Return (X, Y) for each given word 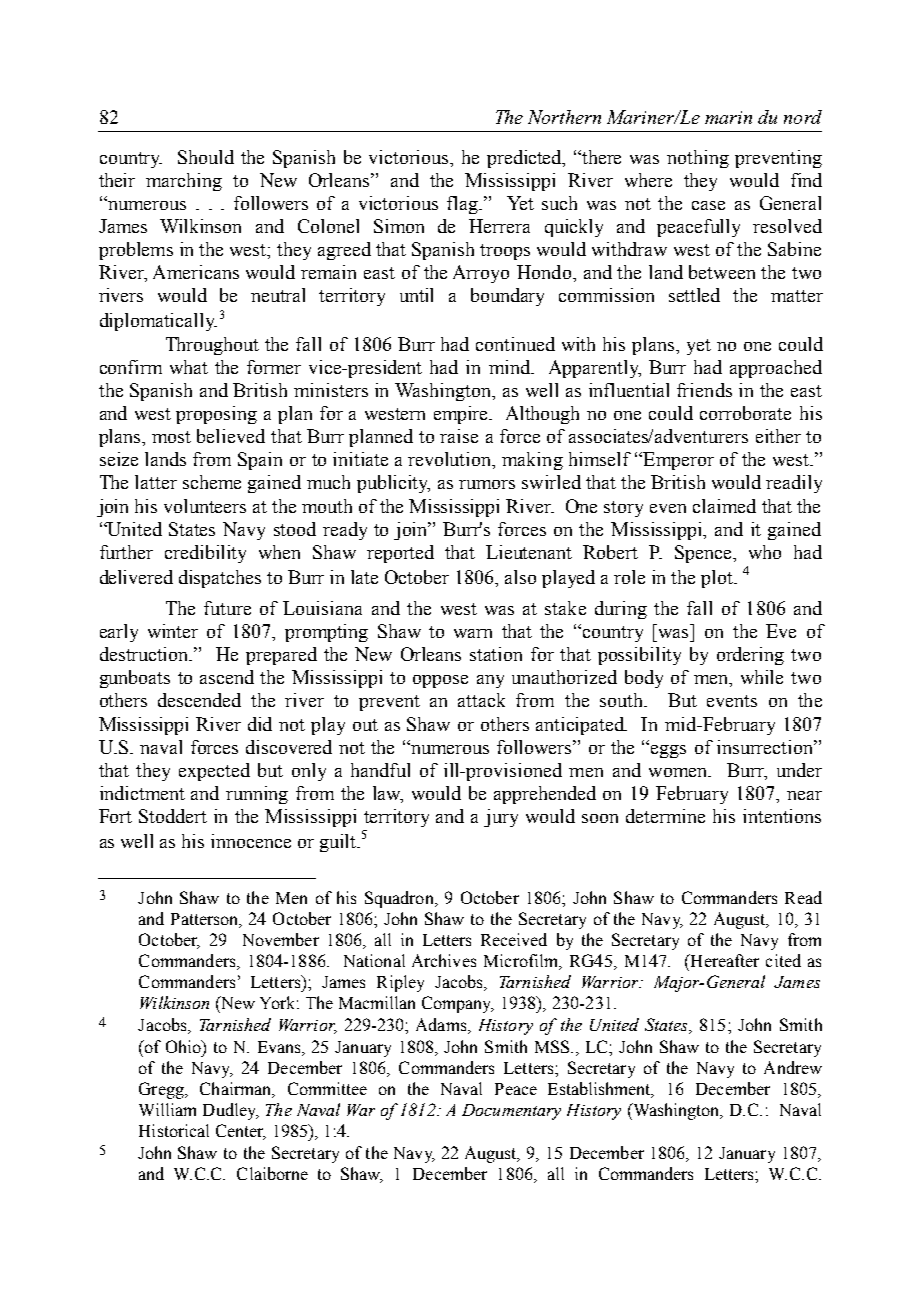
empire (462, 415)
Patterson (206, 920)
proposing (216, 415)
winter (173, 631)
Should (206, 157)
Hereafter (723, 960)
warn (473, 633)
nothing (698, 159)
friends (704, 390)
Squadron (400, 899)
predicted (526, 159)
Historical (174, 1130)
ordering (750, 656)
